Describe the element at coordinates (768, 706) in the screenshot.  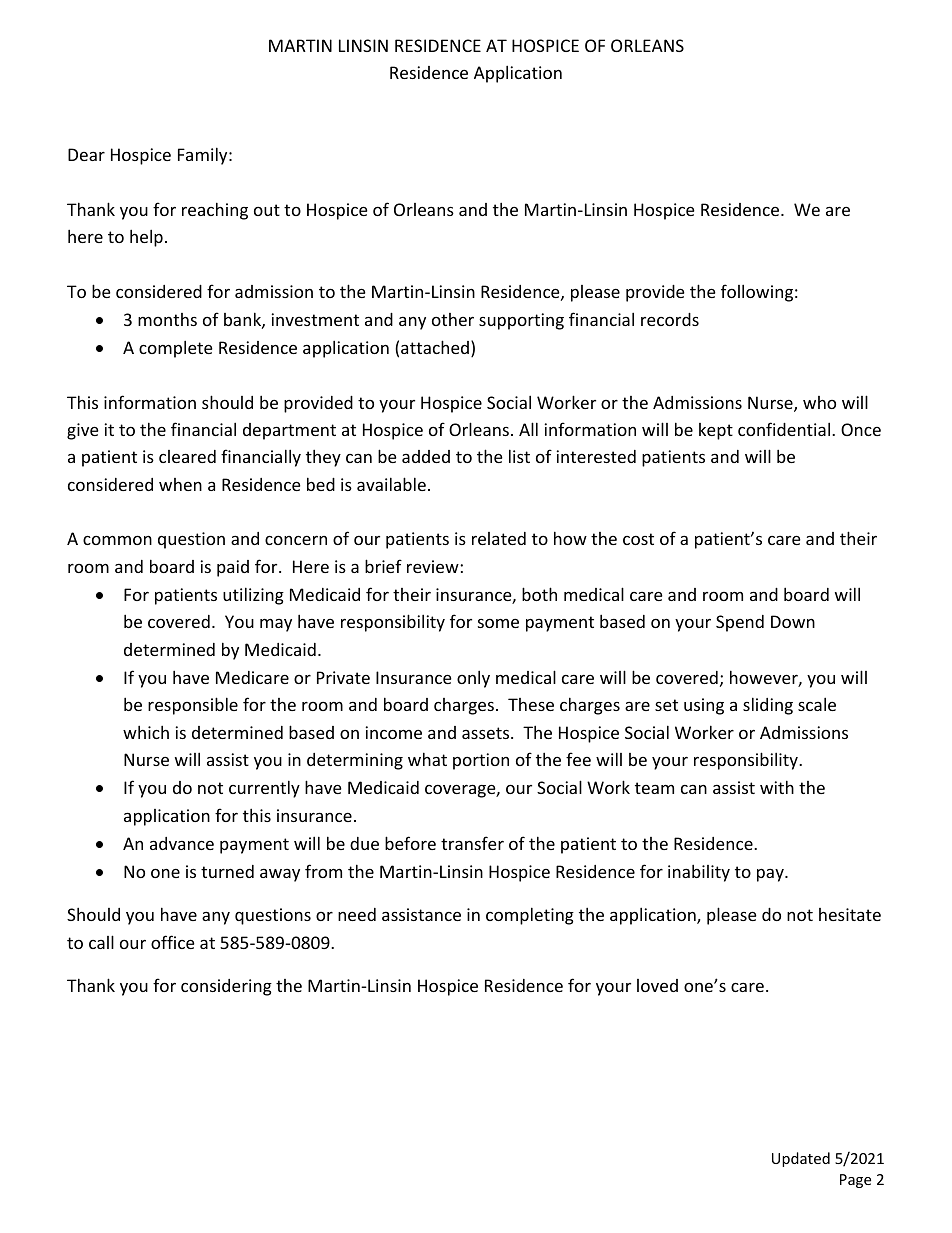
I see `sliding` at that location.
